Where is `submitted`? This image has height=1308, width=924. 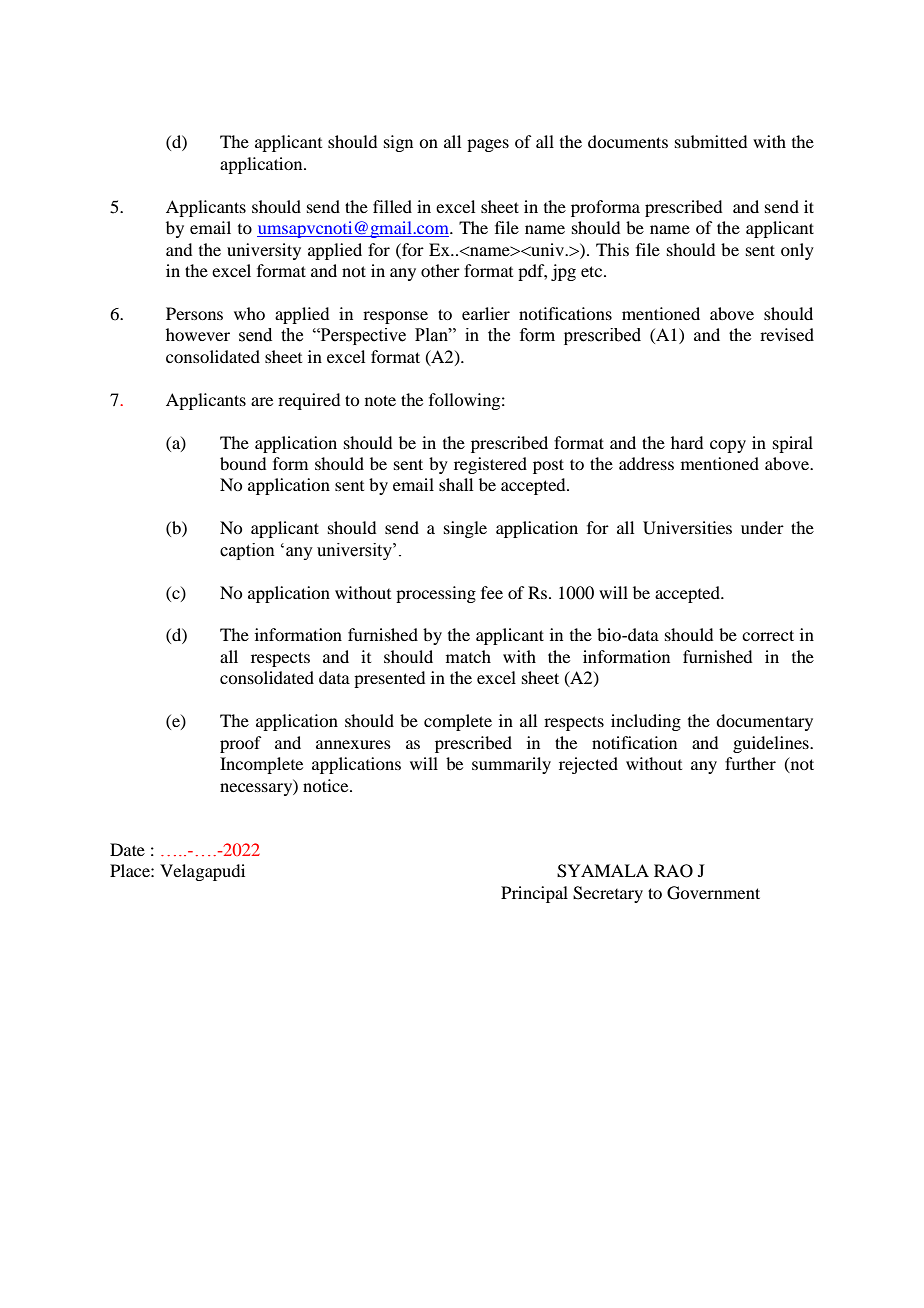
submitted is located at coordinates (711, 141).
